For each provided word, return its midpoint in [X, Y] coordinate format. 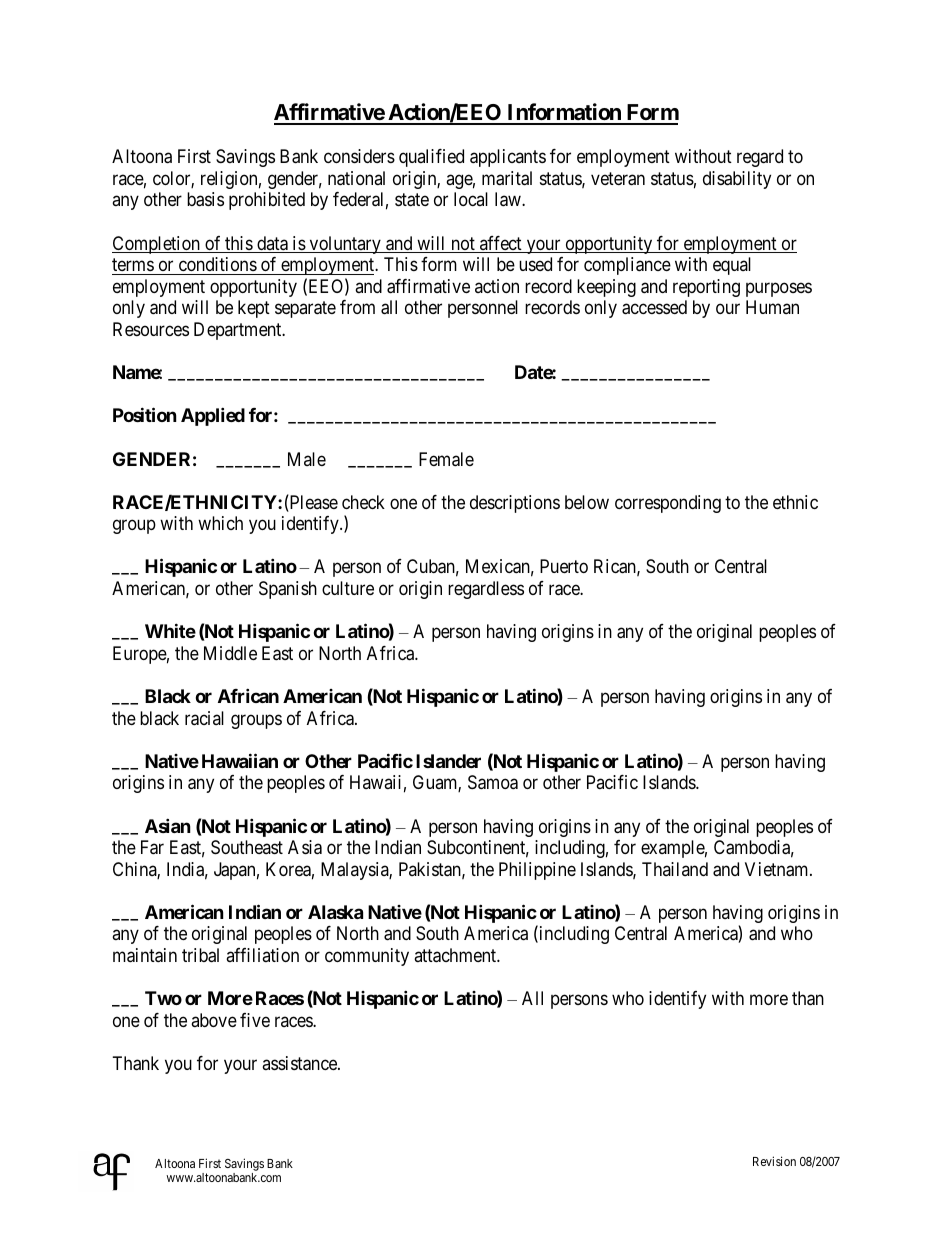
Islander [448, 761]
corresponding [668, 504]
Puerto [564, 566]
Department [239, 331]
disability [737, 180]
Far [152, 847]
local [471, 199]
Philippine [537, 871]
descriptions [515, 504]
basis [205, 199]
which [220, 523]
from [357, 307]
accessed [654, 307]
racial [204, 718]
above [214, 1020]
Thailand [675, 869]
